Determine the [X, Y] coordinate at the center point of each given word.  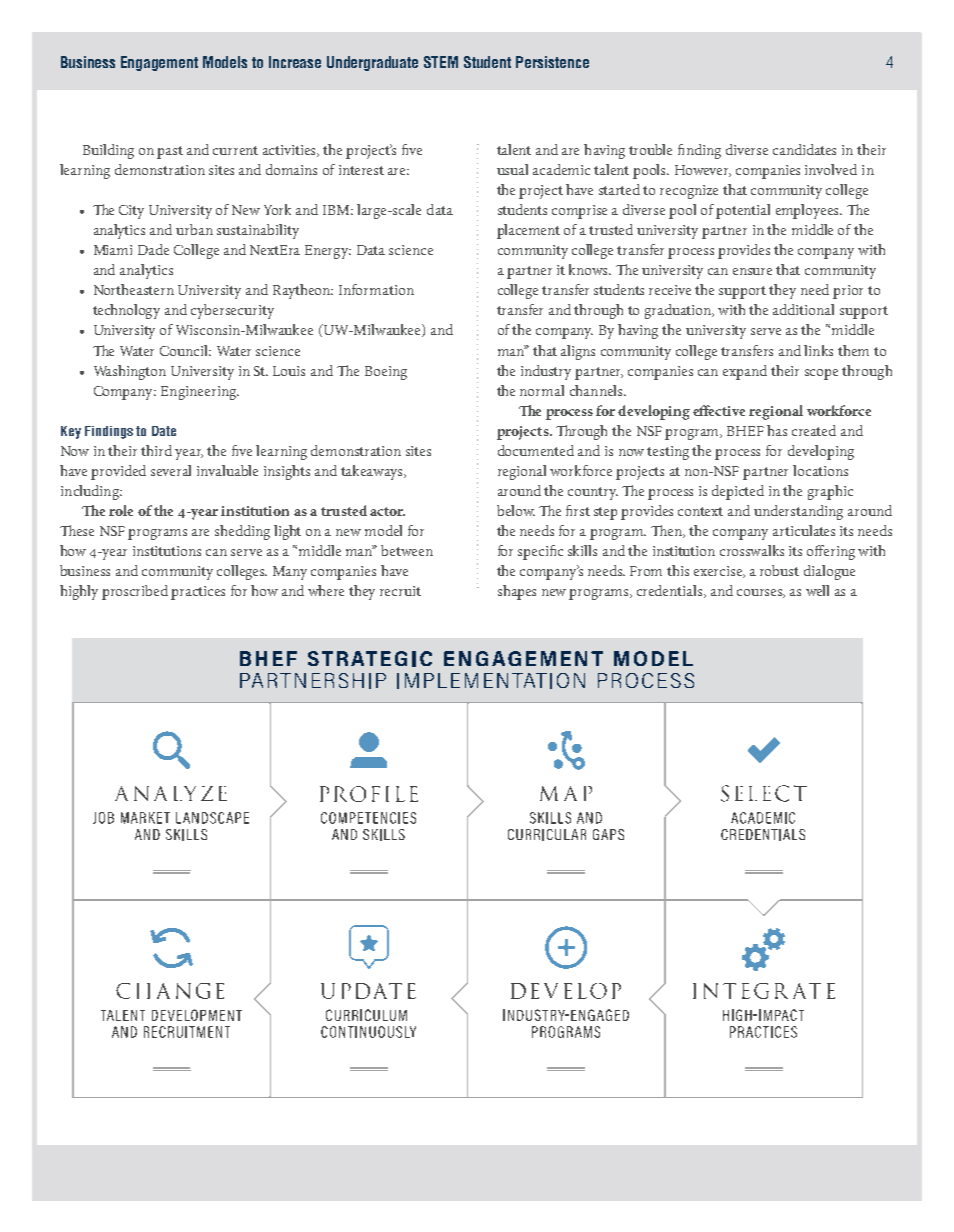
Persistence [552, 62]
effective [719, 410]
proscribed [135, 592]
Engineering [200, 393]
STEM [441, 62]
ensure [752, 271]
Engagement [159, 63]
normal [542, 390]
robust [779, 570]
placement [528, 231]
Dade [153, 249]
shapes [517, 592]
